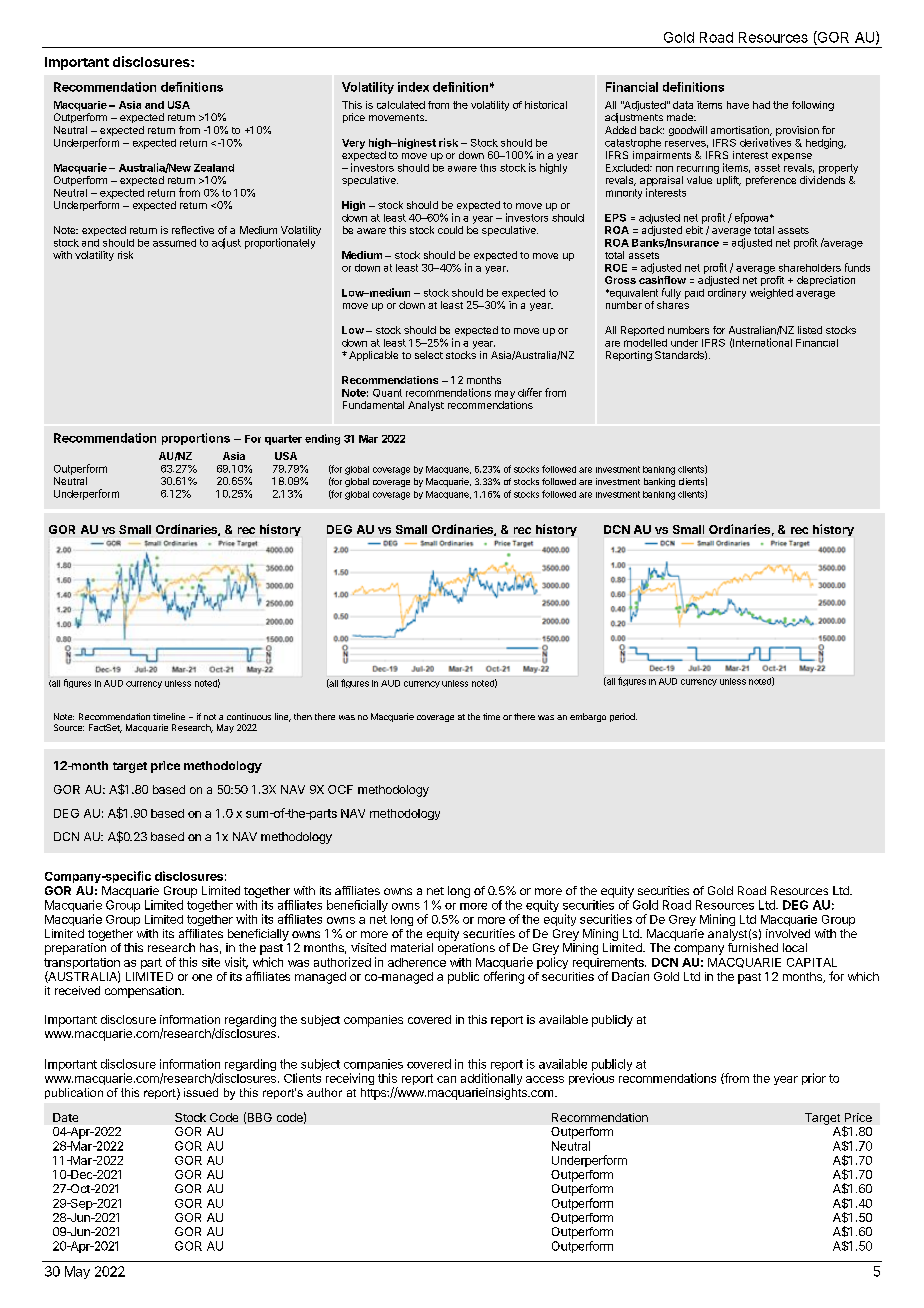 This screenshot has width=924, height=1308. What do you see at coordinates (401, 105) in the screenshot?
I see `calculated` at bounding box center [401, 105].
